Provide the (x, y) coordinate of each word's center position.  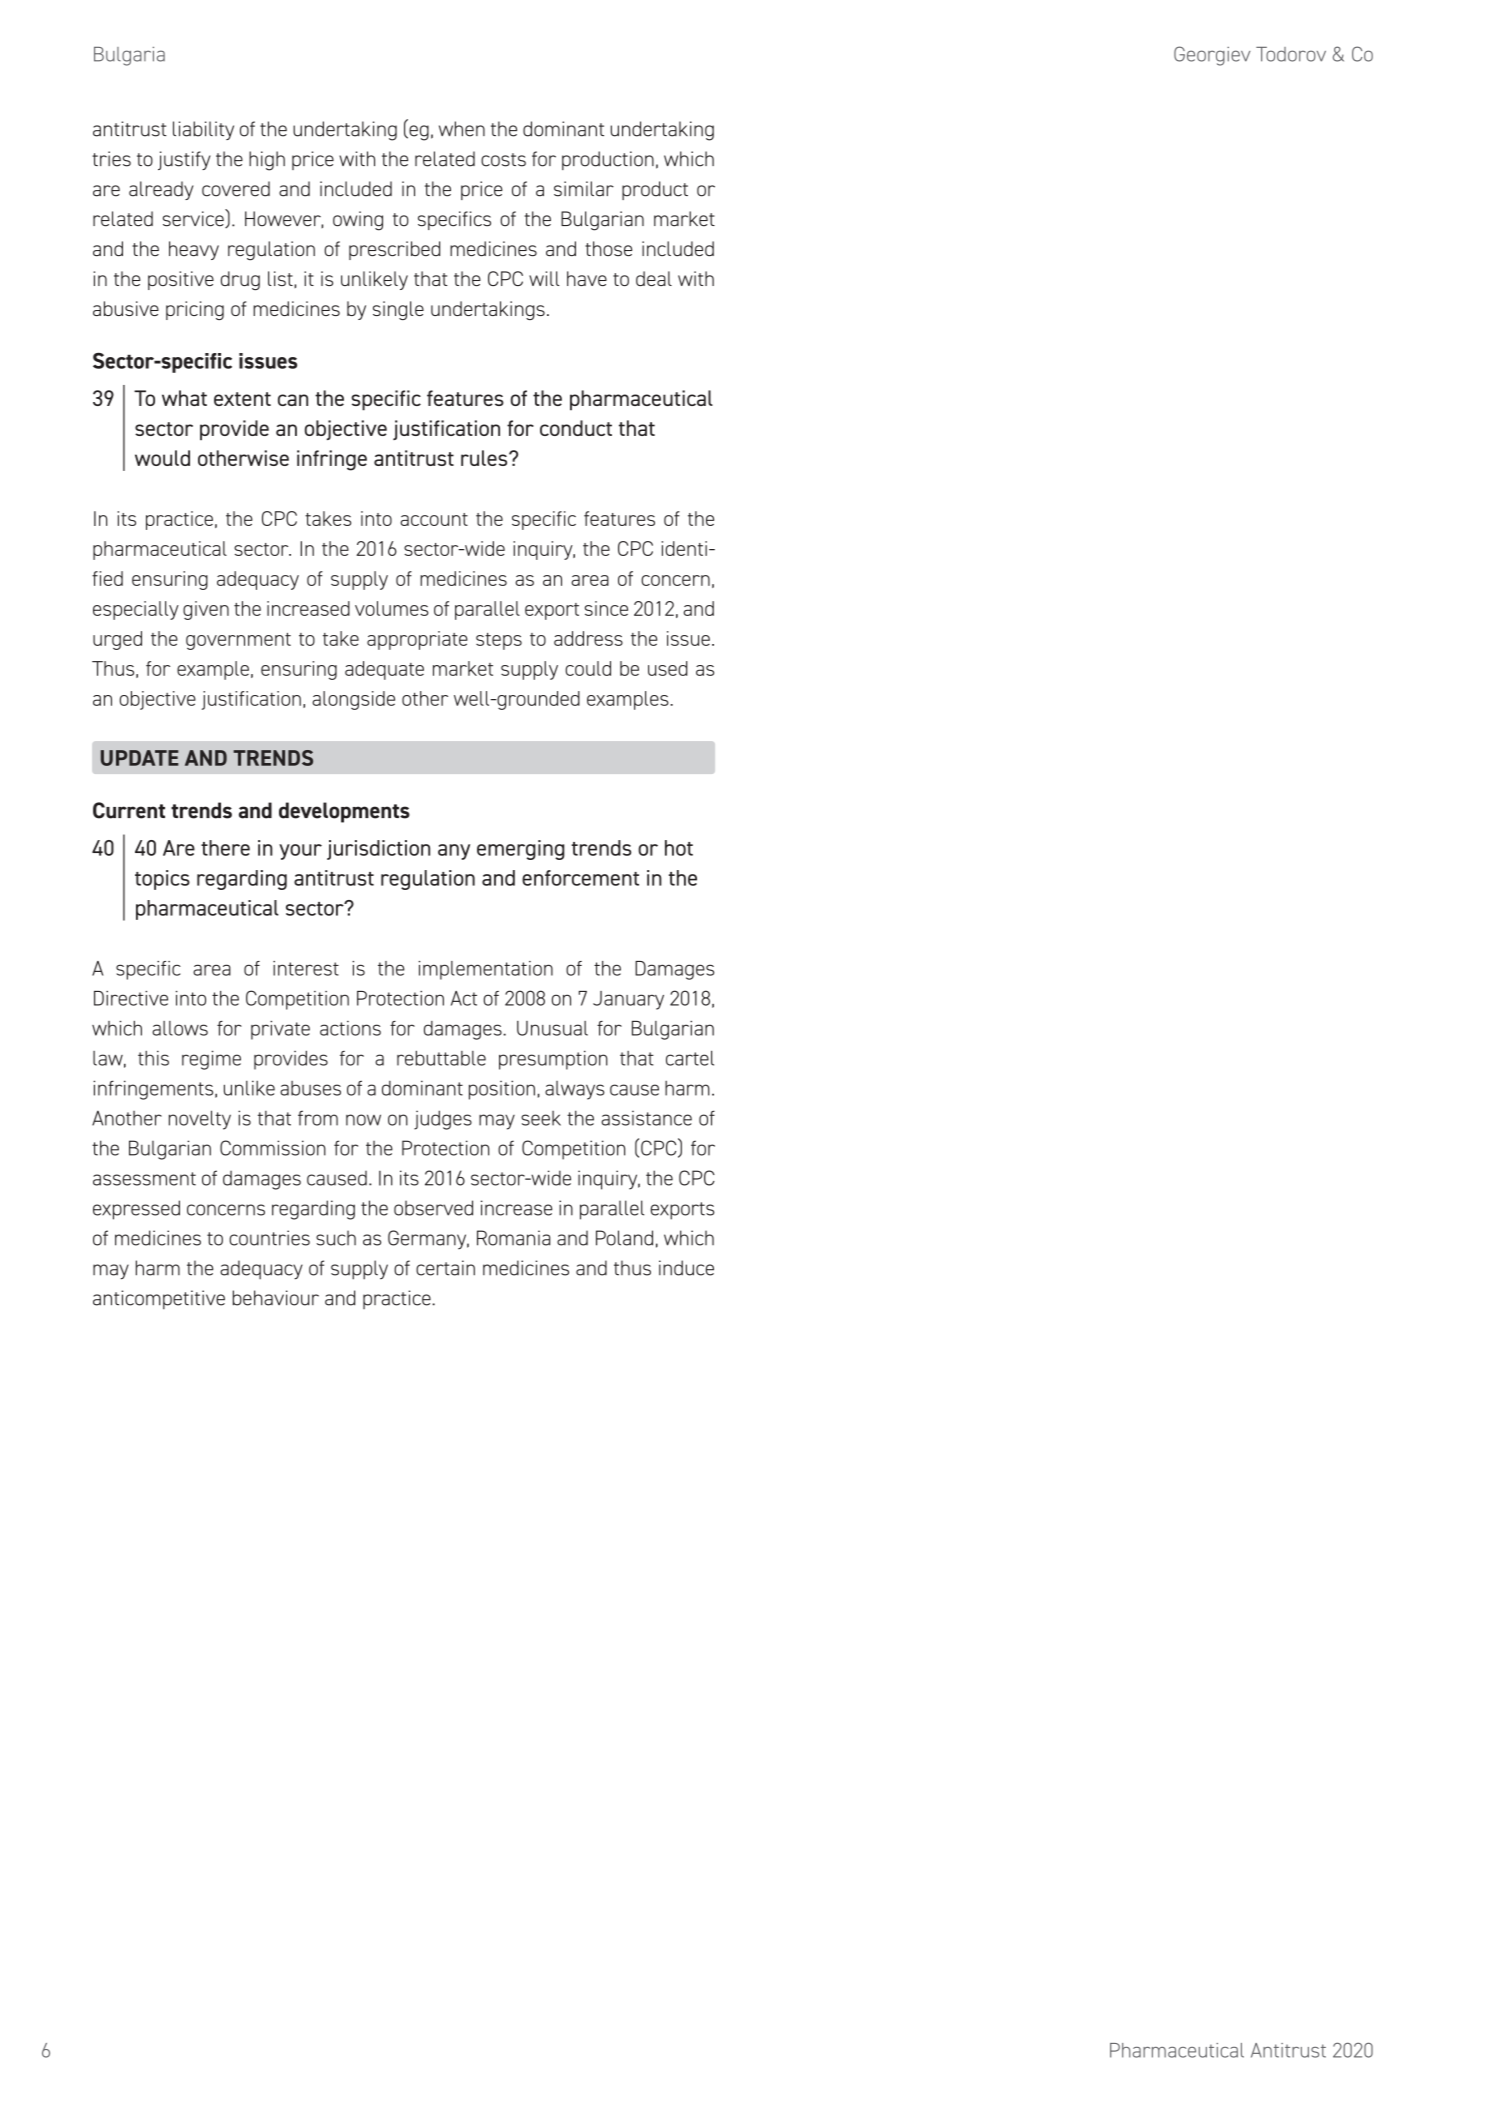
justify (184, 160)
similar (584, 189)
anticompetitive (159, 1299)
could (588, 668)
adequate (384, 670)
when (462, 129)
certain (445, 1268)
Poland (624, 1238)
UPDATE (139, 758)
